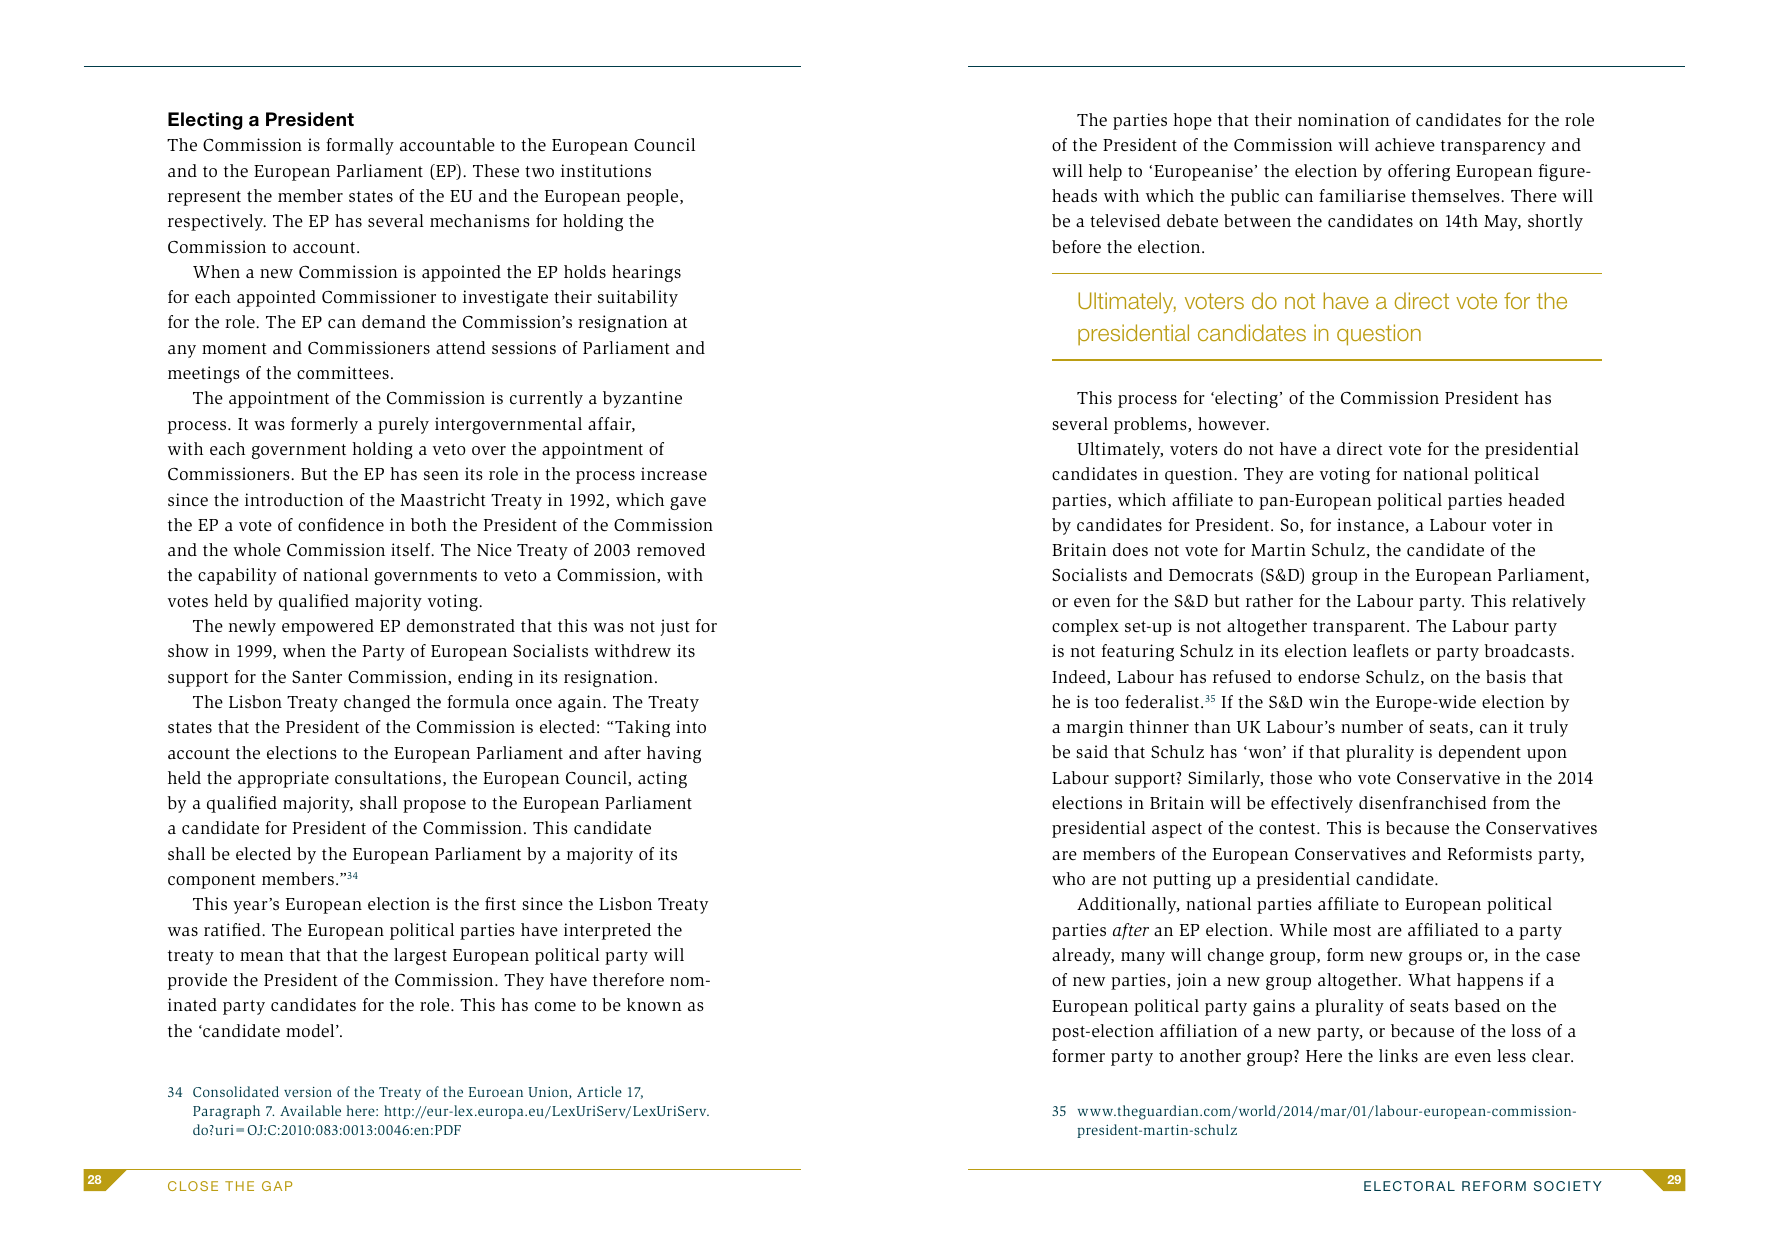  I want to click on achieve, so click(1405, 145).
